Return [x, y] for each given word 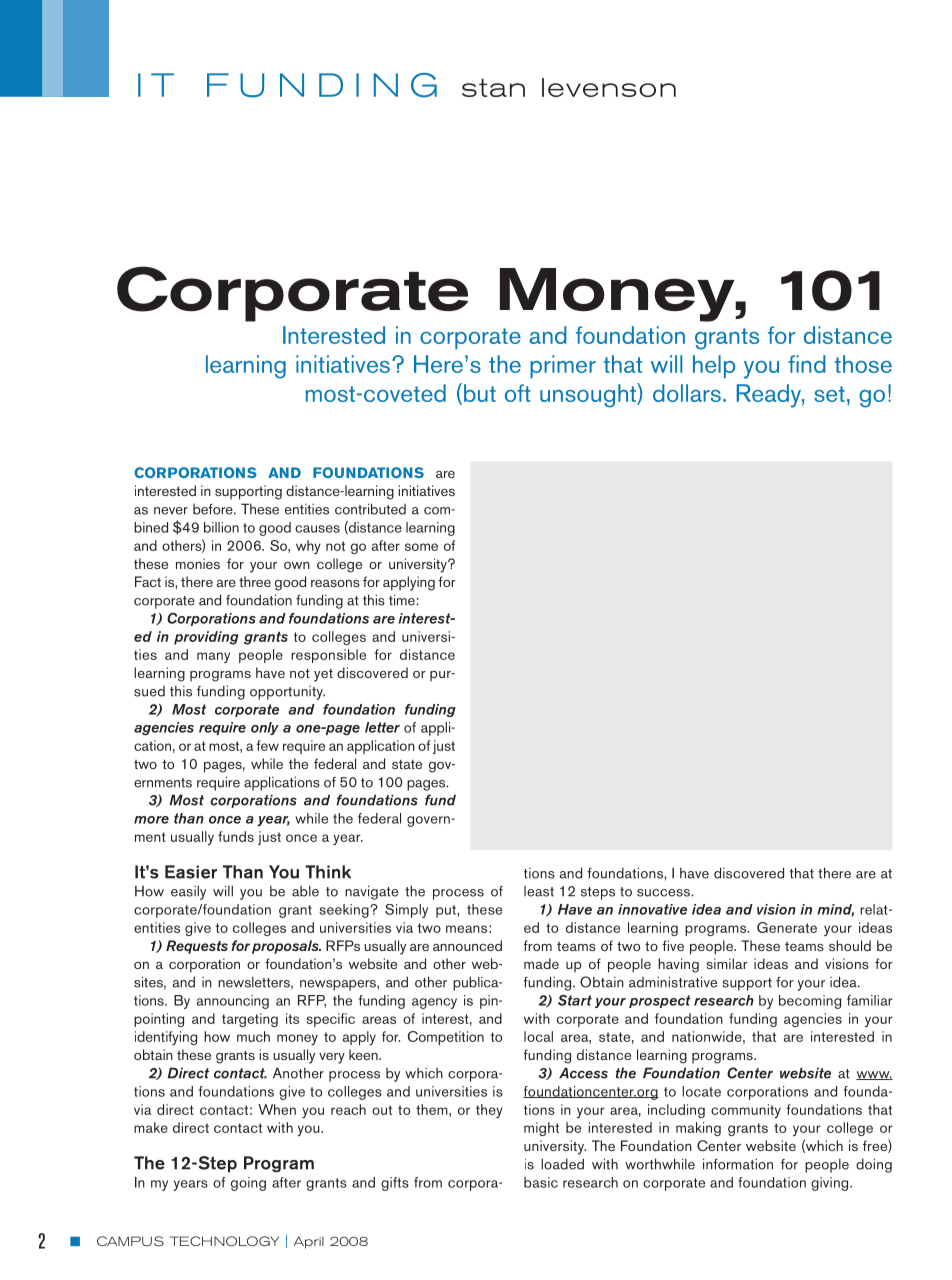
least [539, 891]
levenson [609, 87]
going [248, 1184]
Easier [191, 872]
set [829, 394]
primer [563, 366]
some [421, 547]
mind [835, 910]
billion [221, 527]
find [807, 364]
